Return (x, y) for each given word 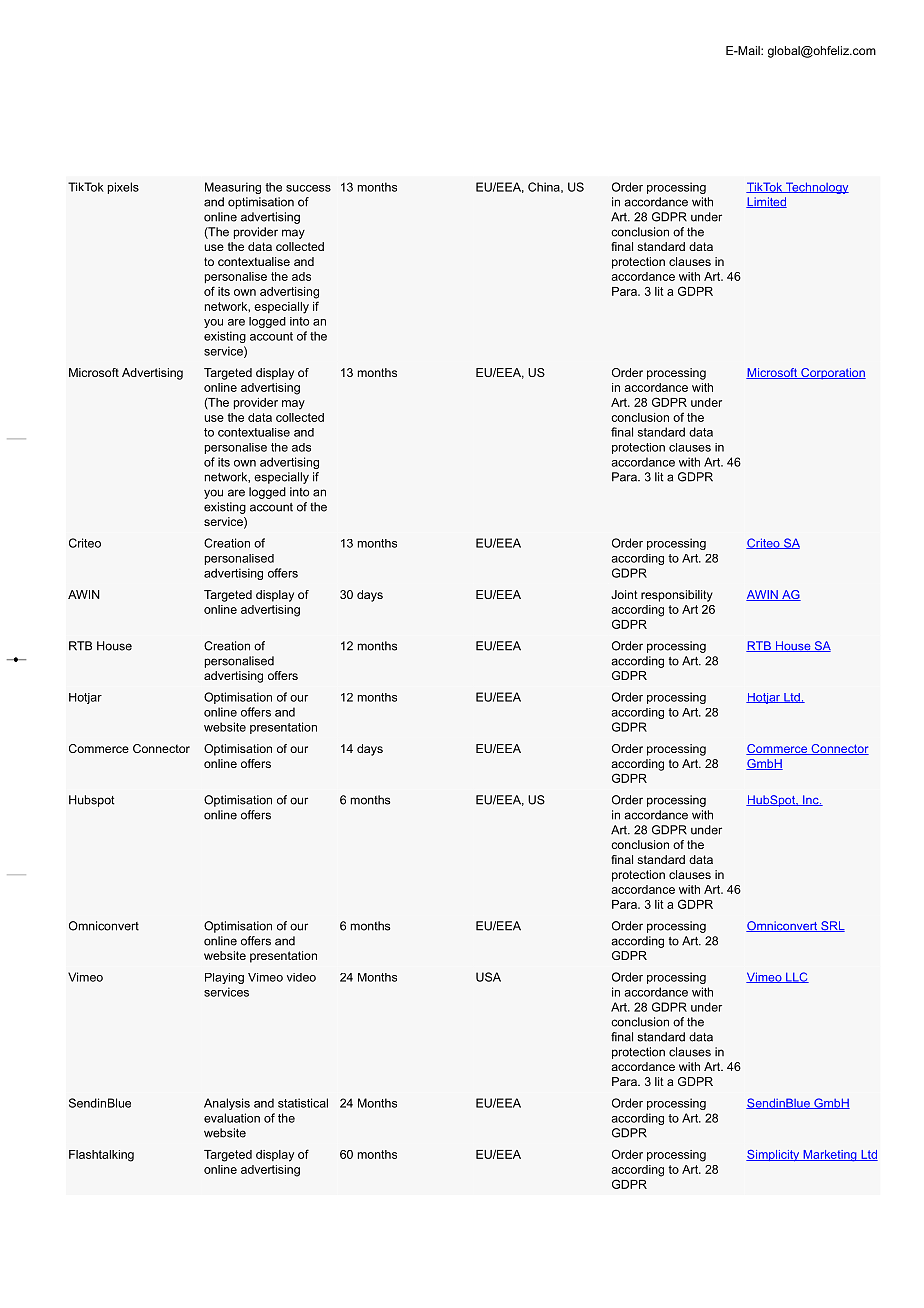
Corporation (832, 374)
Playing (224, 978)
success (308, 188)
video (301, 977)
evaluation (232, 1118)
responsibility (677, 596)
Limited (766, 202)
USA (488, 977)
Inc (811, 800)
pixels (123, 188)
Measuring (233, 188)
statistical (303, 1103)
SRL (832, 926)
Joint (624, 594)
